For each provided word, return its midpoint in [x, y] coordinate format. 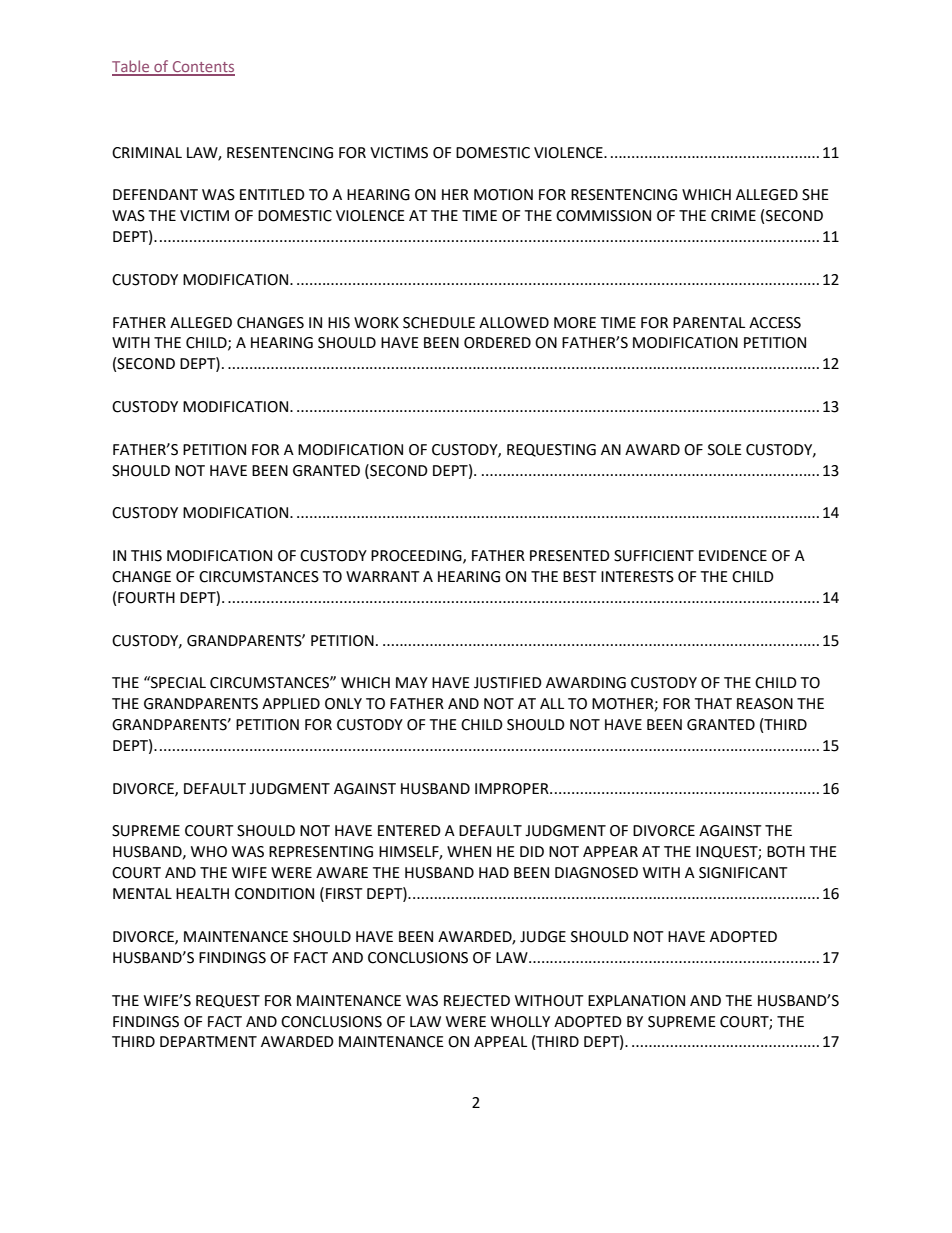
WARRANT [383, 576]
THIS [146, 556]
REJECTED [477, 1001]
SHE [815, 195]
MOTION [503, 195]
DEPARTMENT [208, 1041]
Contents [202, 68]
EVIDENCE [733, 556]
